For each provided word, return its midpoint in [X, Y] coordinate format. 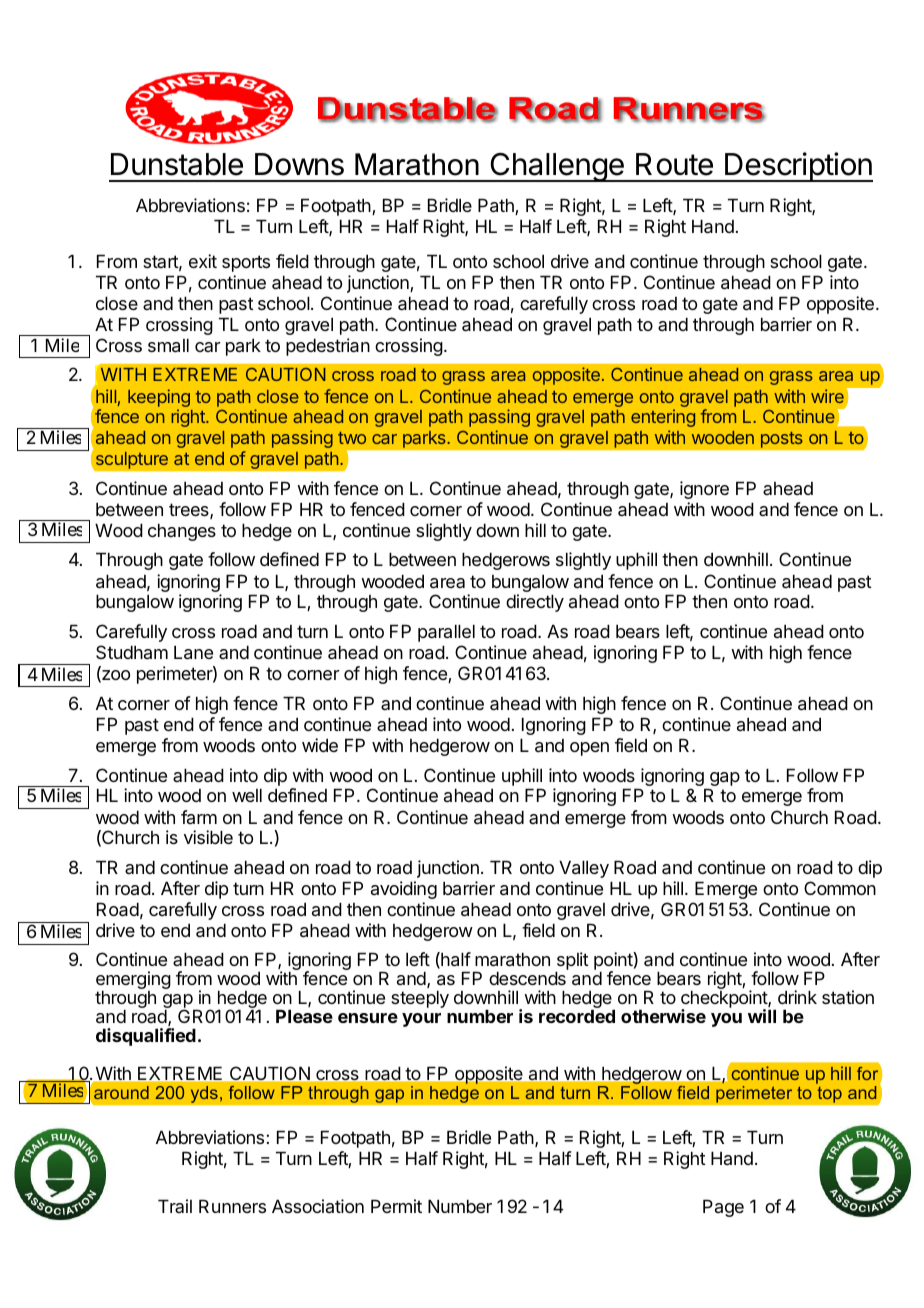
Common [840, 888]
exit [203, 261]
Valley [584, 869]
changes [182, 532]
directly [535, 603]
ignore [704, 490]
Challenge [557, 167]
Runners [232, 1206]
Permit [396, 1206]
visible [208, 837]
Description [798, 167]
